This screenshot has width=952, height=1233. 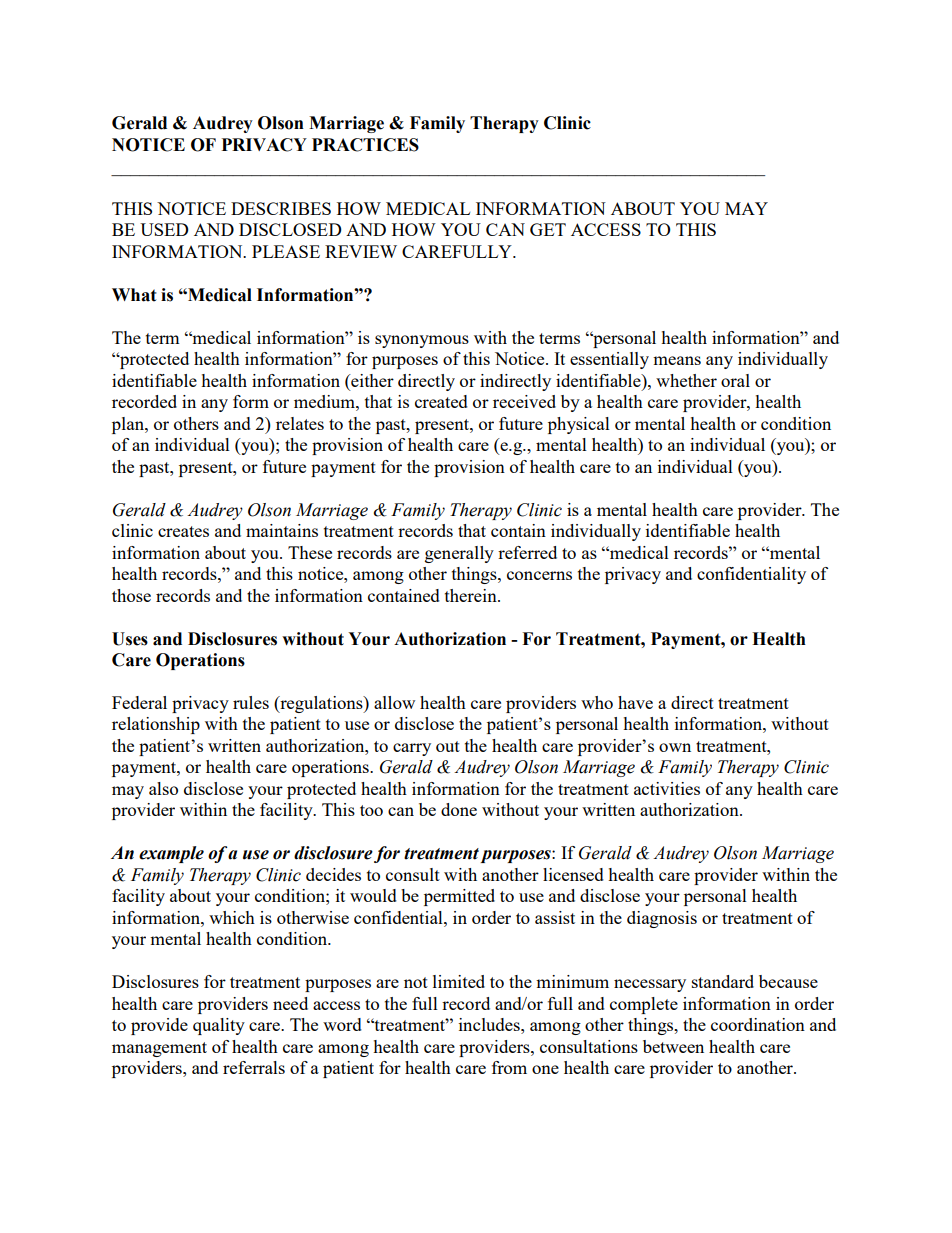 I want to click on those, so click(x=131, y=595).
